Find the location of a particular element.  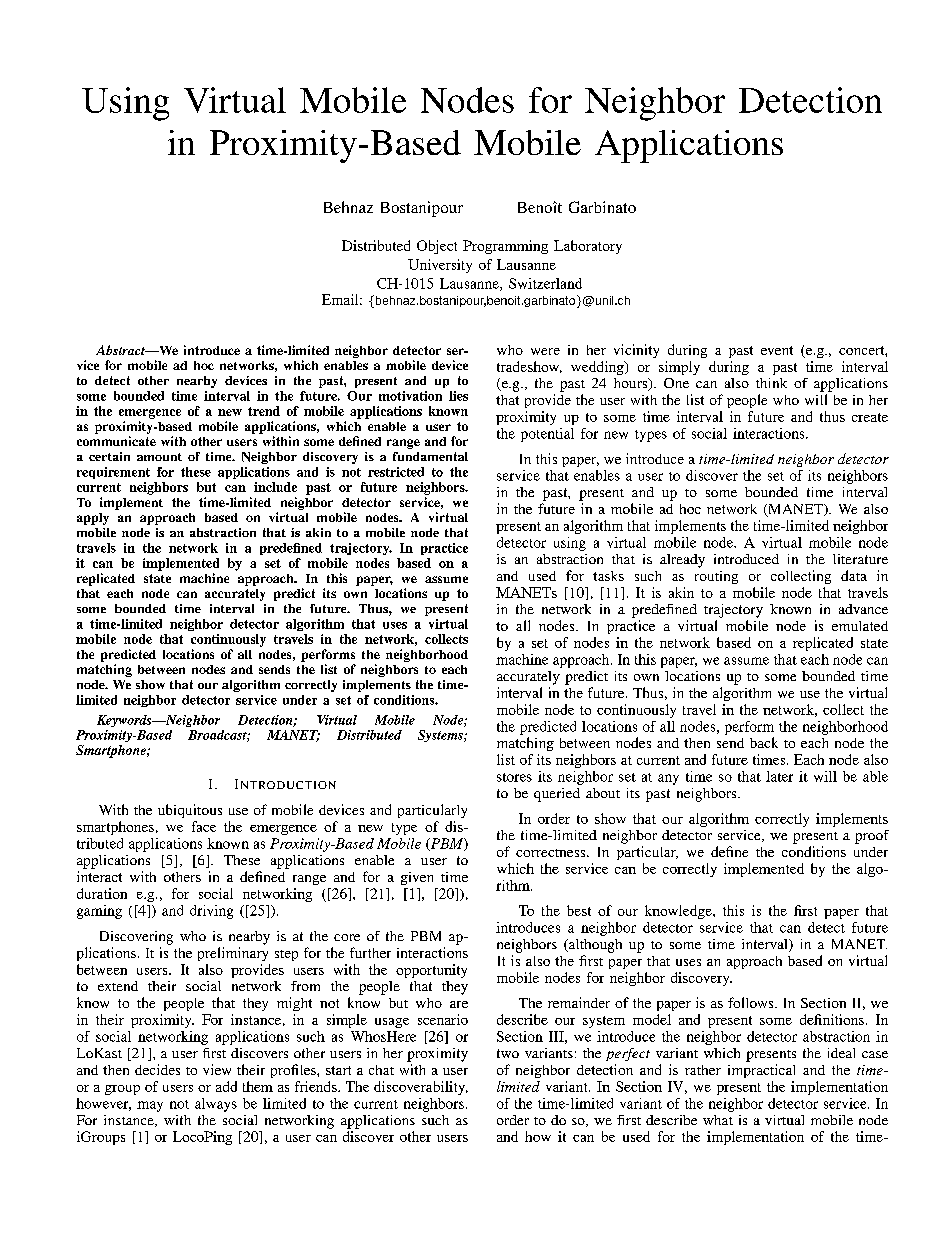

always is located at coordinates (216, 1105).
